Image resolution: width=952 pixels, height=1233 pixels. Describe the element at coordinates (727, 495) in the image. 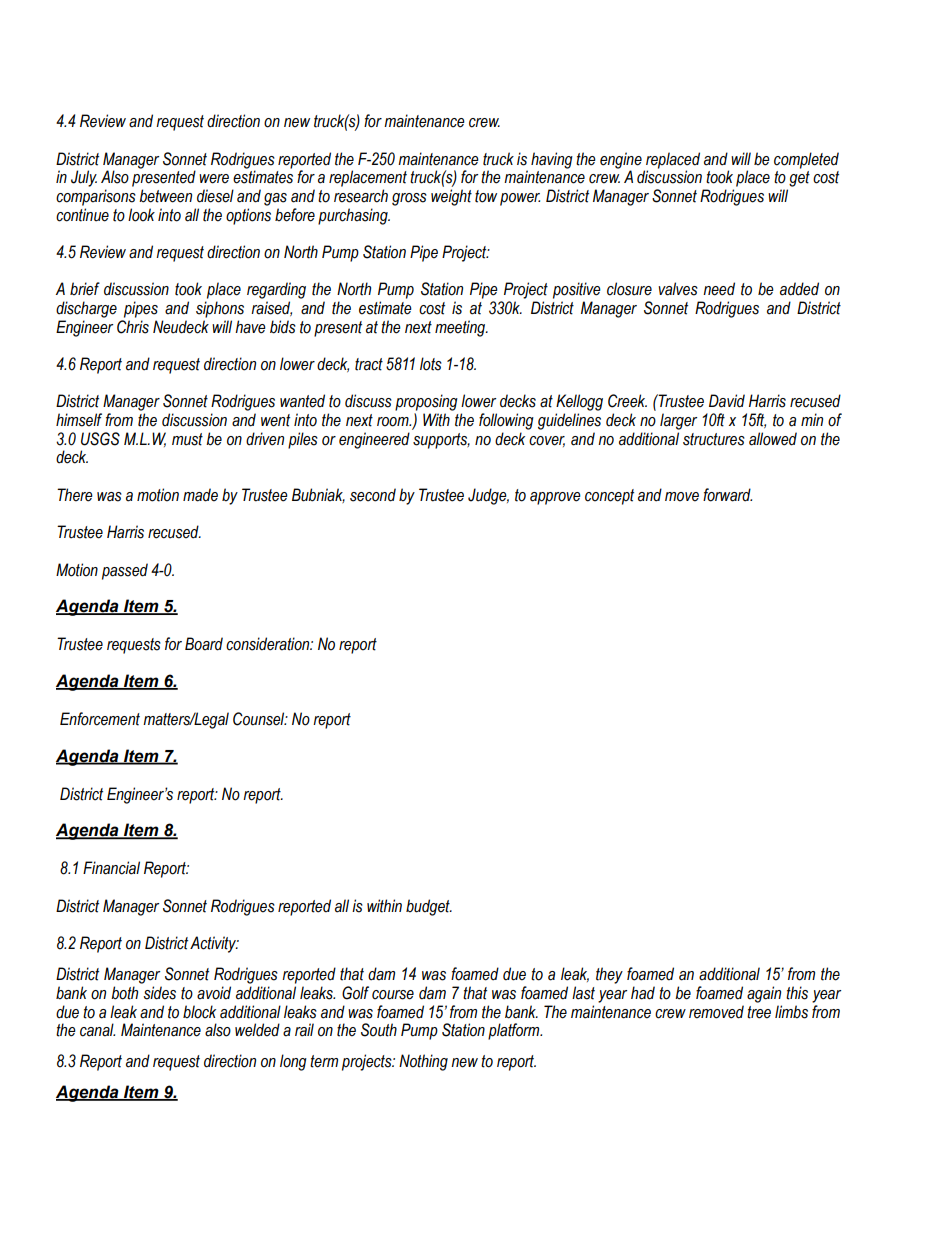

I see `forward` at that location.
